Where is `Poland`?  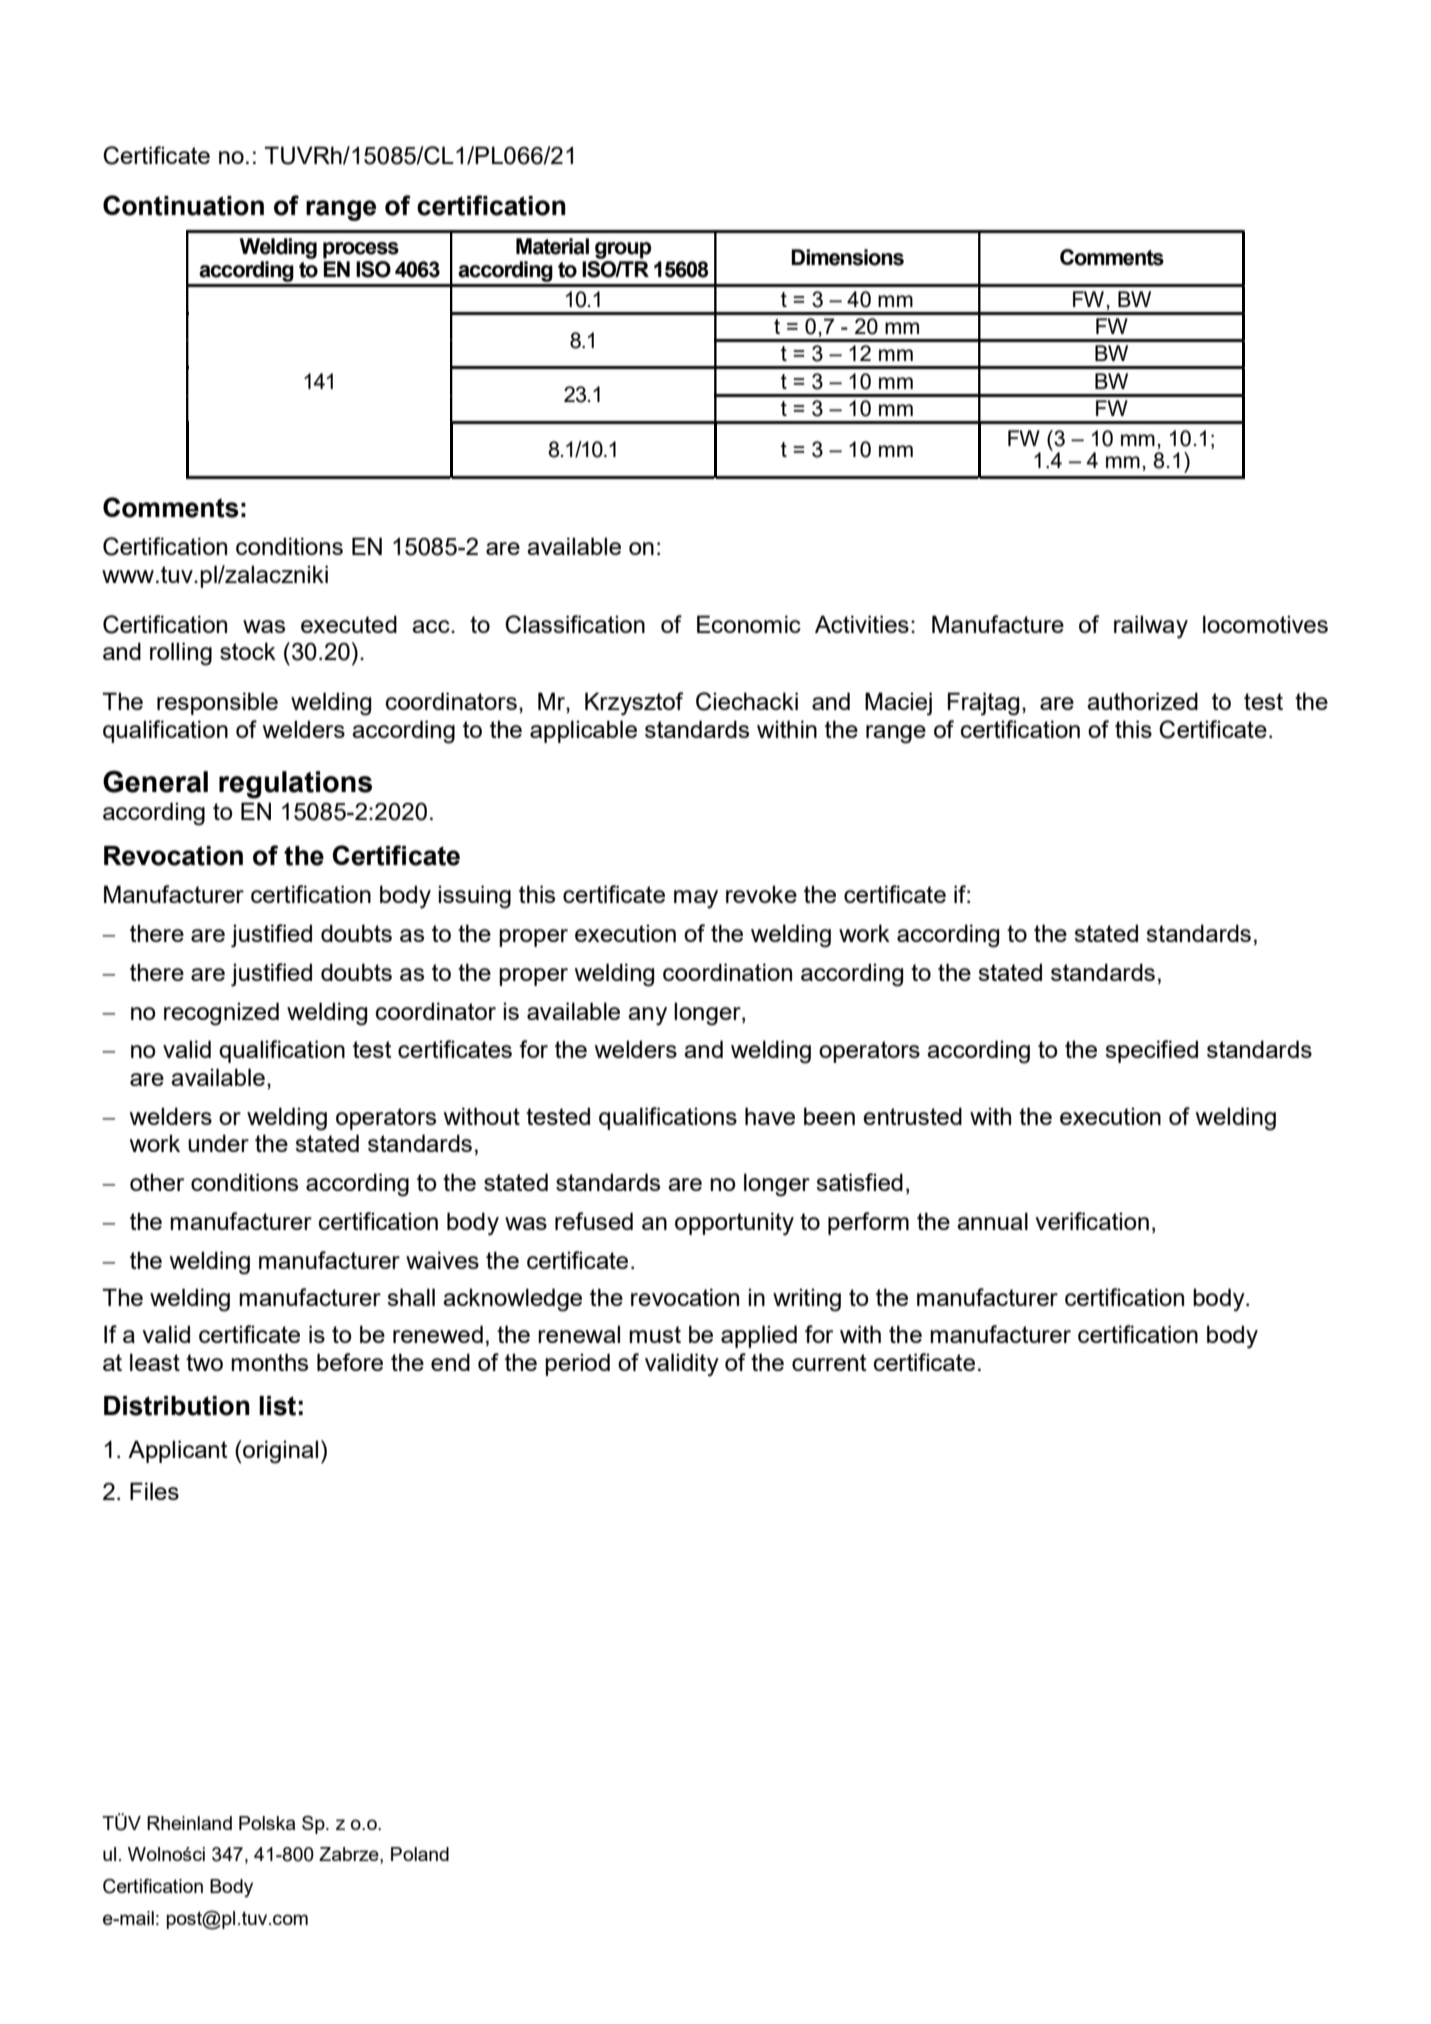
Poland is located at coordinates (420, 1854).
